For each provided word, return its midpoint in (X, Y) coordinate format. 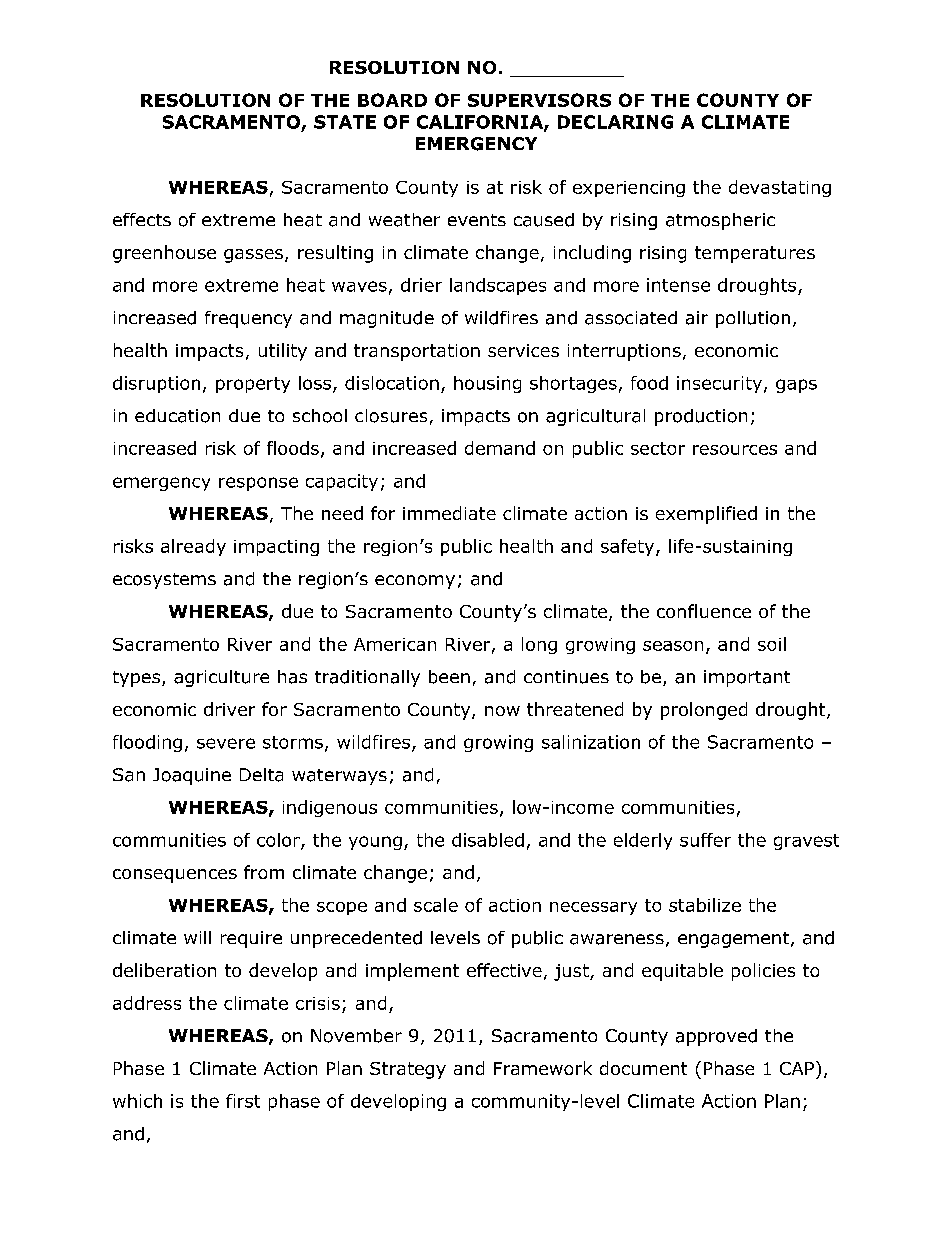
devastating (780, 188)
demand (500, 448)
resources (735, 450)
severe (226, 743)
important (747, 678)
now (502, 711)
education (177, 416)
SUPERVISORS (539, 100)
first (243, 1101)
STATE (345, 122)
